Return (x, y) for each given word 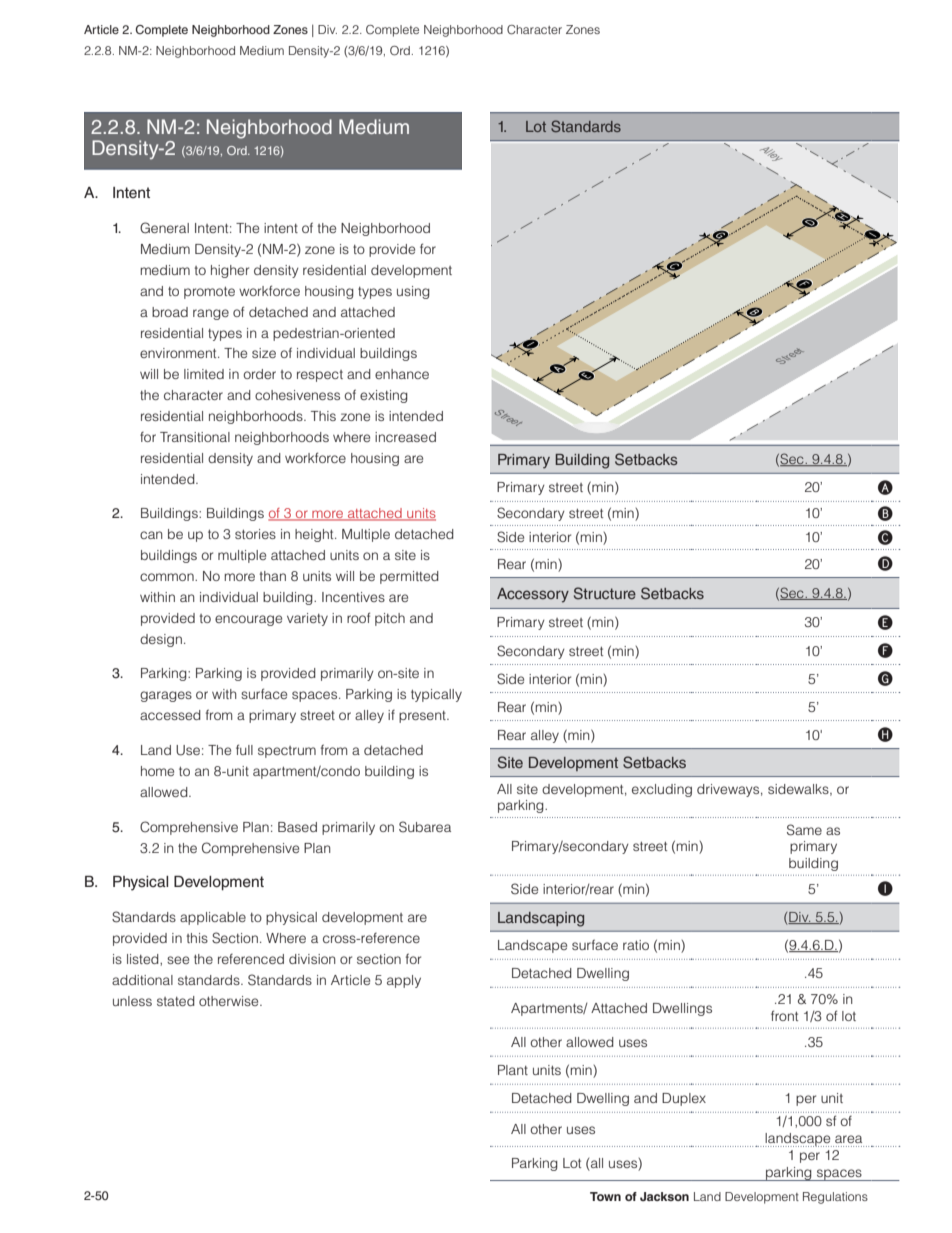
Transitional (195, 437)
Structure (605, 593)
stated (176, 1001)
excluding (662, 790)
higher (230, 271)
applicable (213, 918)
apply (404, 981)
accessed (170, 715)
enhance (402, 374)
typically (436, 695)
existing (384, 396)
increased (405, 437)
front (784, 1015)
